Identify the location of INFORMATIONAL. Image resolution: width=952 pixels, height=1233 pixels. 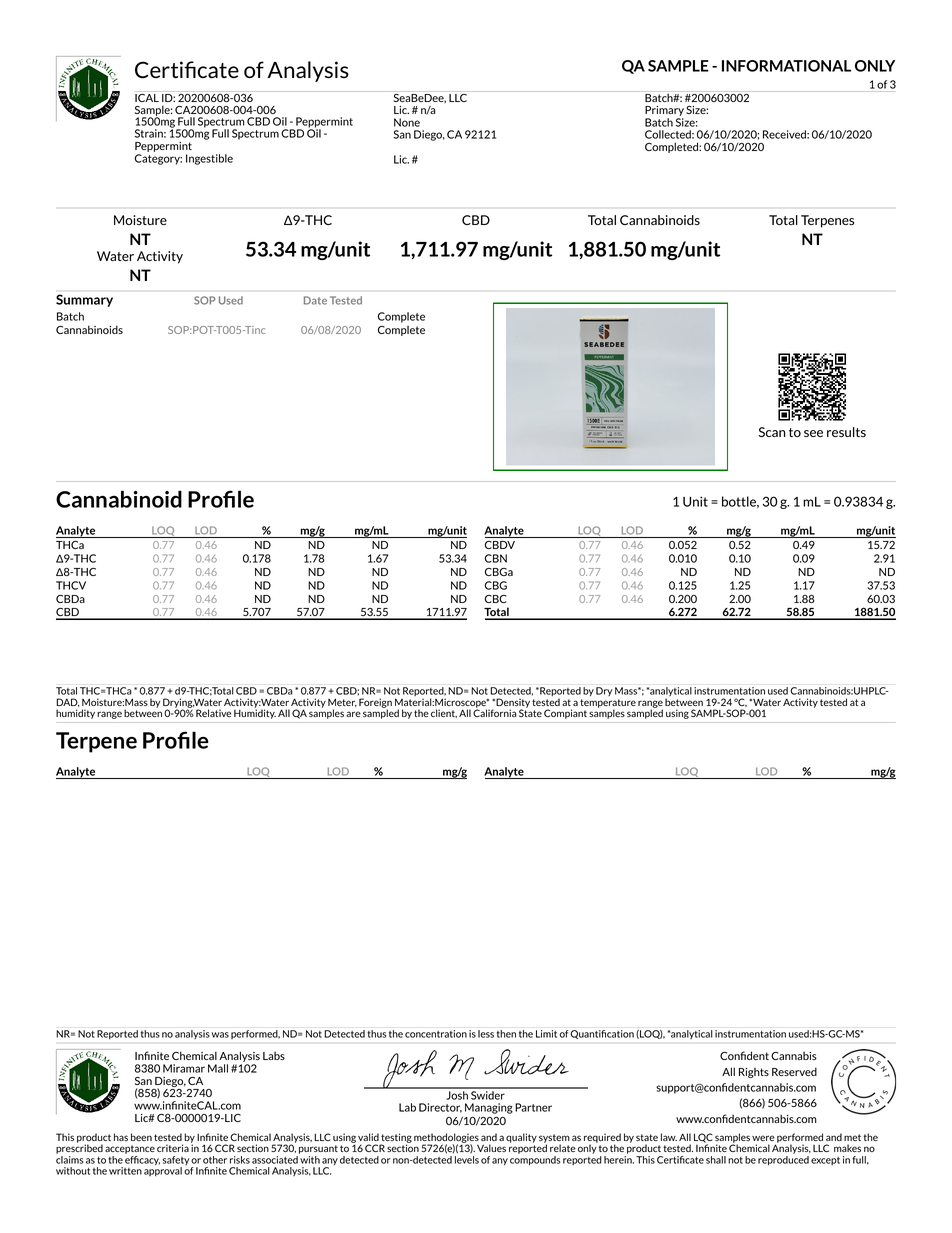
(786, 66).
